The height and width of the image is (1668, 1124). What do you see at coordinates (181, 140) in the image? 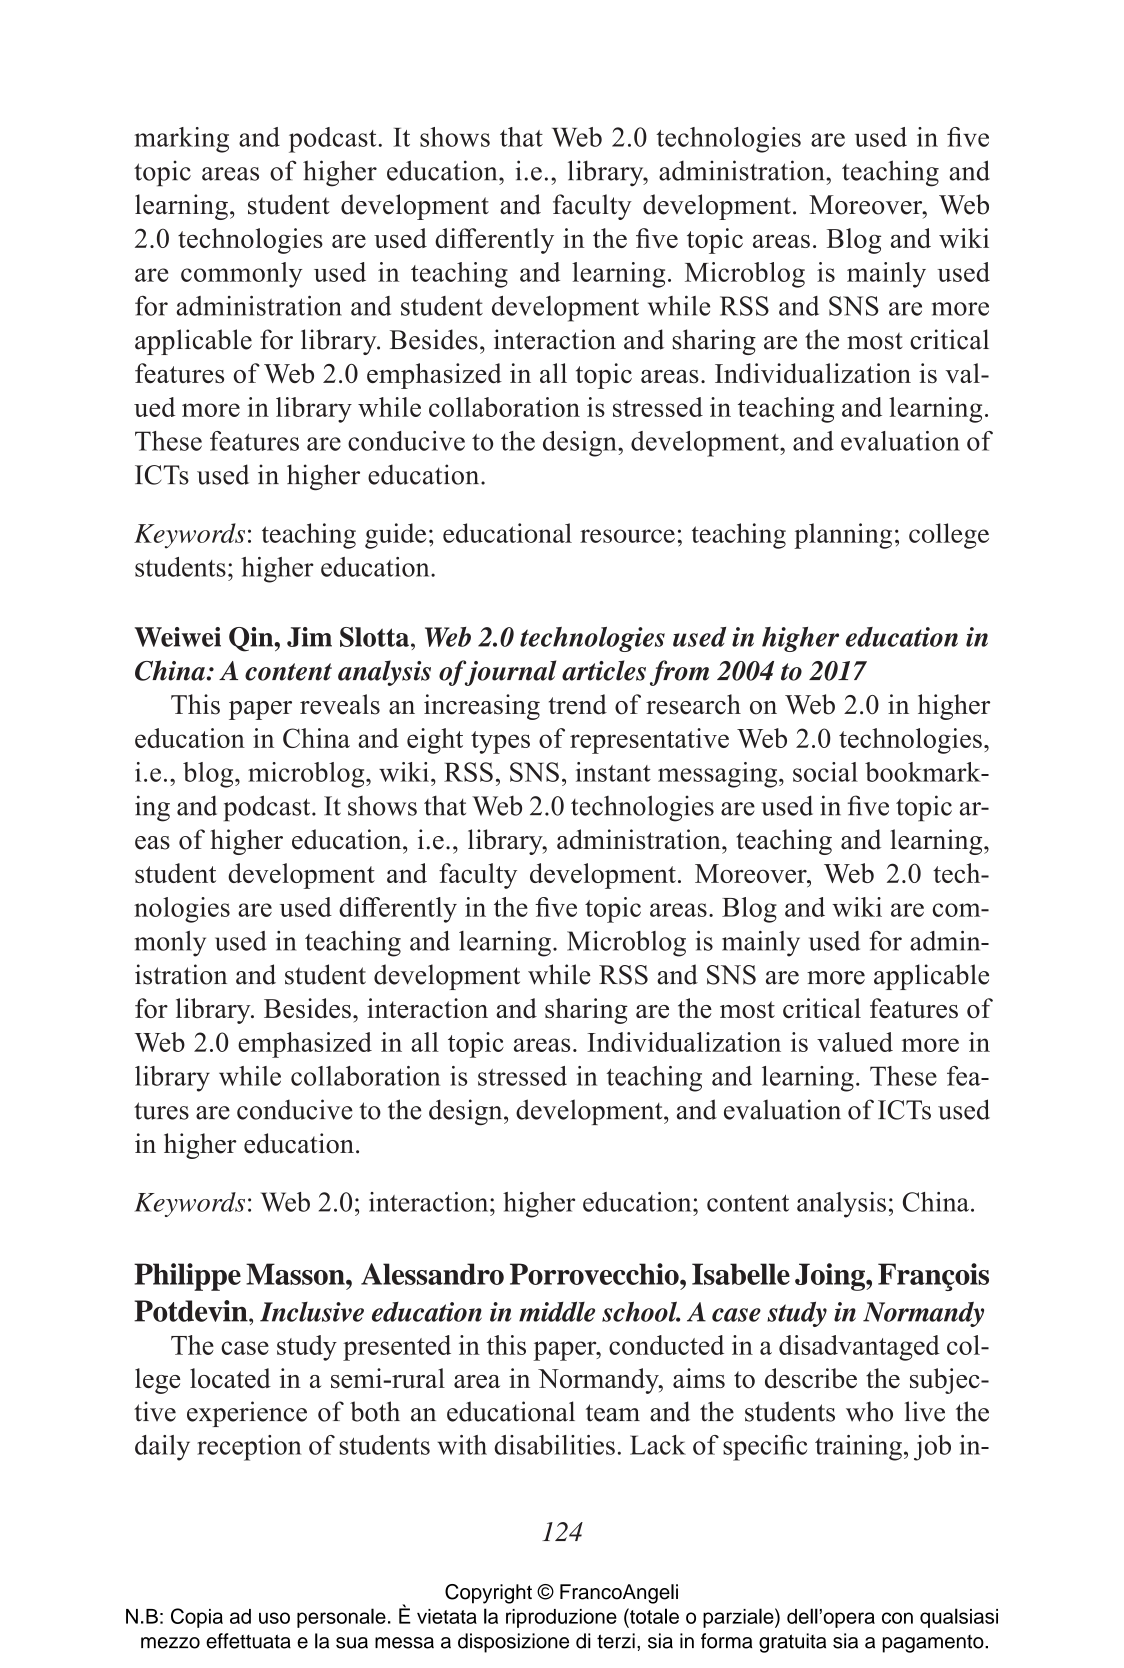
I see `marking` at bounding box center [181, 140].
